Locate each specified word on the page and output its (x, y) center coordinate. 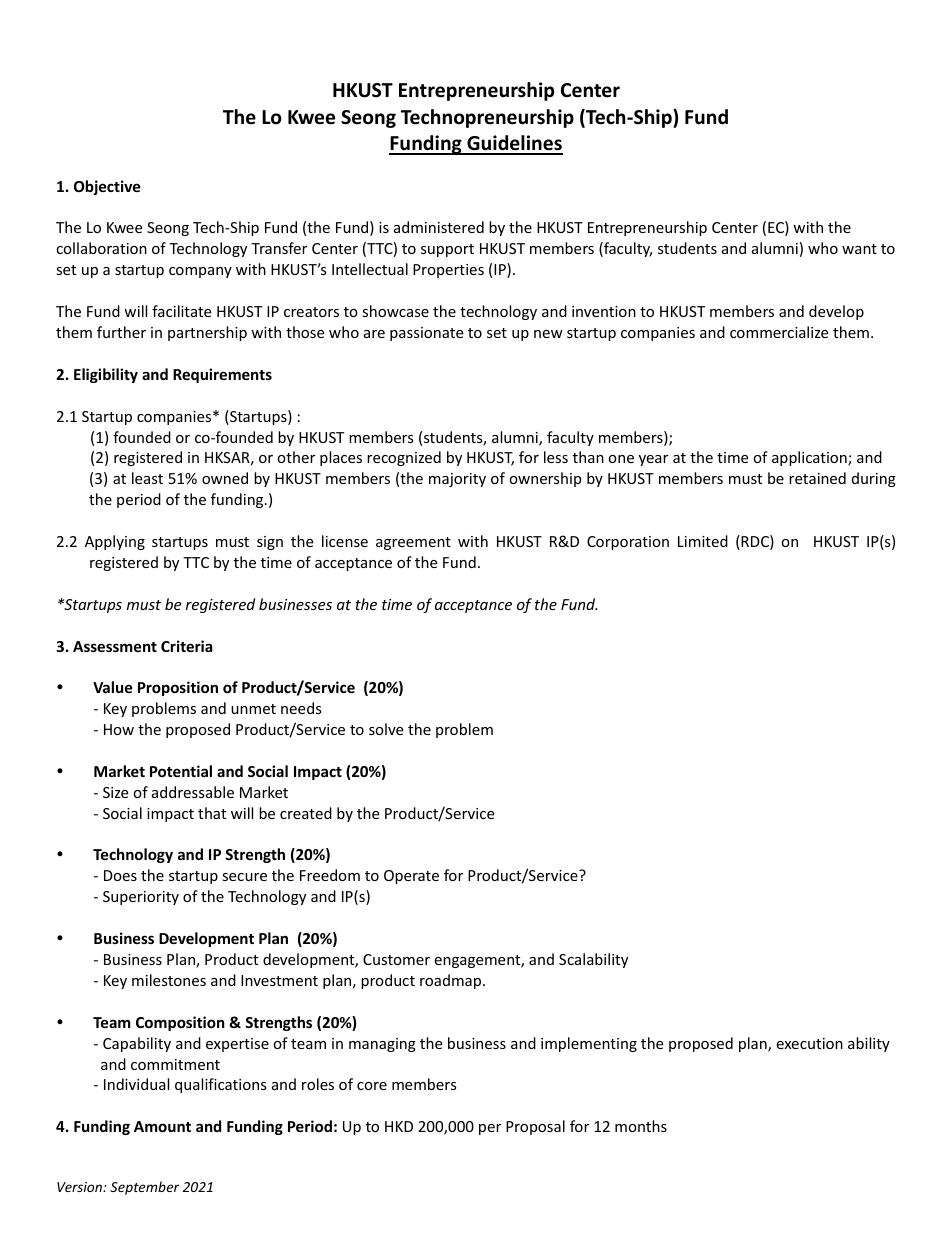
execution (809, 1043)
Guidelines (514, 144)
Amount (162, 1126)
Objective (107, 187)
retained (817, 478)
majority (457, 480)
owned (225, 478)
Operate (411, 877)
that (212, 813)
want (859, 249)
